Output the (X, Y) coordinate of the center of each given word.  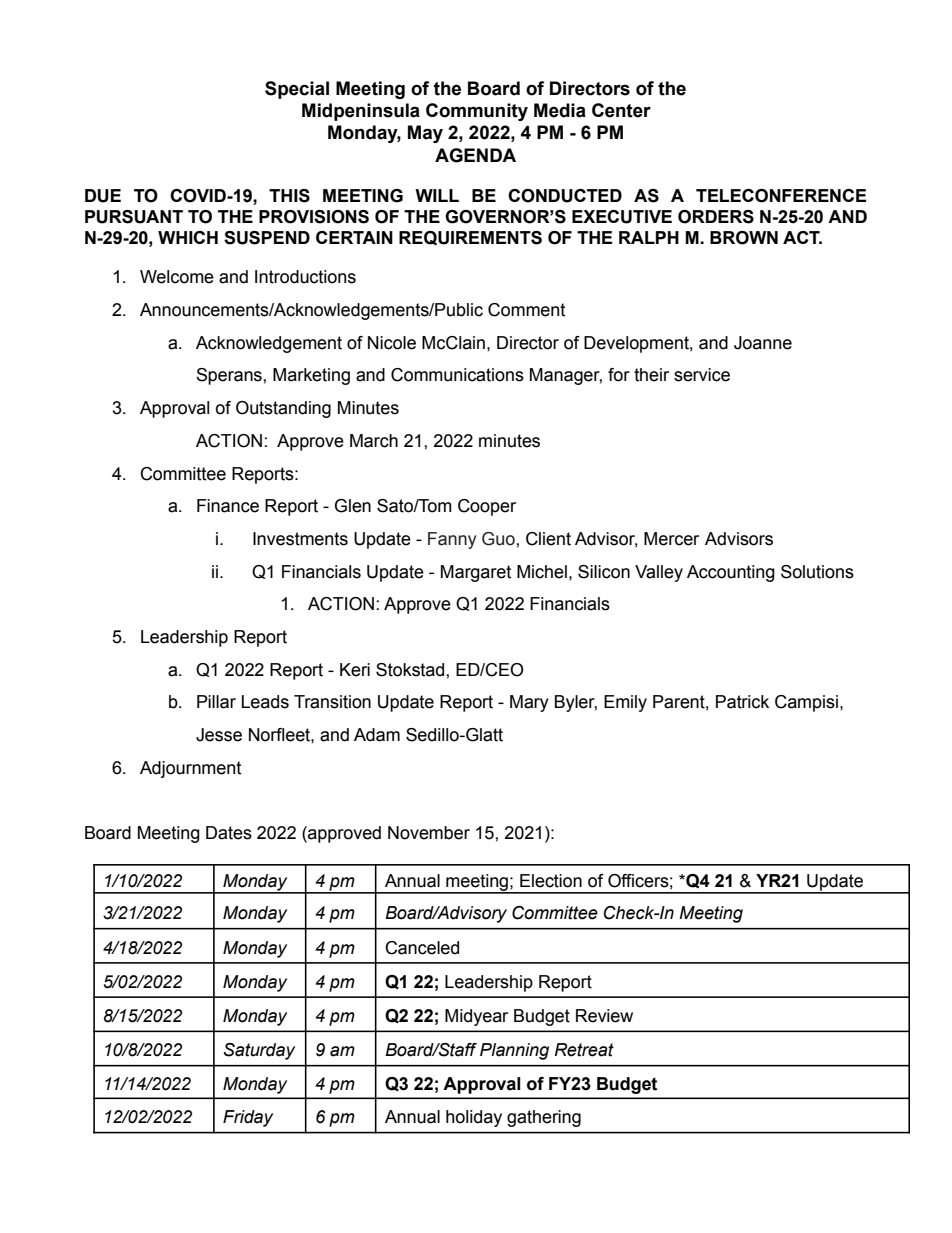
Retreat (584, 1050)
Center (621, 110)
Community (477, 112)
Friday (248, 1118)
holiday (474, 1118)
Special (297, 90)
